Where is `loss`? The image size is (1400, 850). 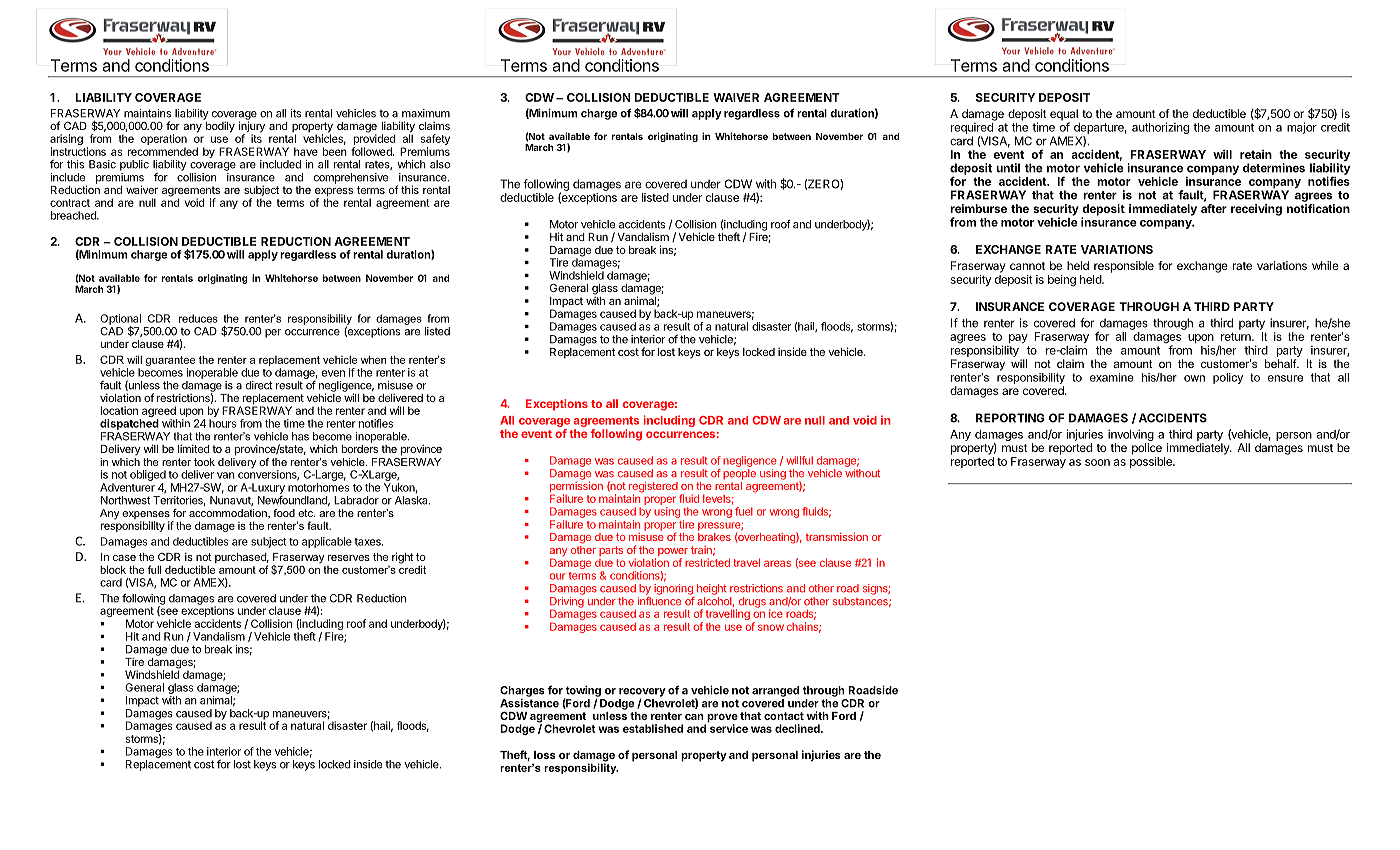
loss is located at coordinates (545, 755).
